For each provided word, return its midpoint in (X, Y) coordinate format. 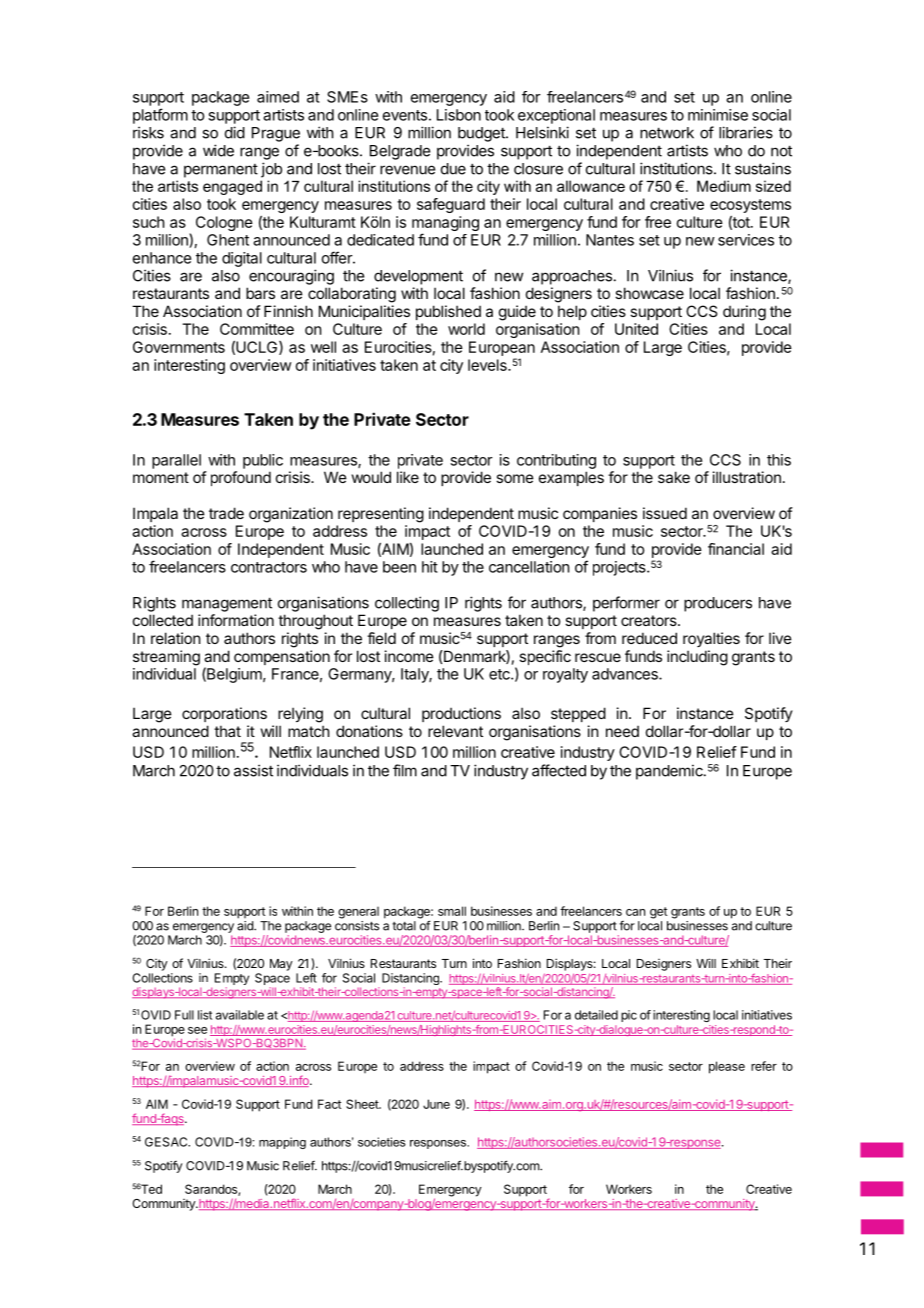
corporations (224, 714)
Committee (257, 329)
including (697, 658)
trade (226, 513)
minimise (718, 115)
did (235, 132)
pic (629, 1016)
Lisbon (459, 115)
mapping (282, 1143)
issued (665, 513)
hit (430, 567)
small (452, 911)
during (744, 313)
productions (461, 714)
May (281, 965)
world (466, 329)
